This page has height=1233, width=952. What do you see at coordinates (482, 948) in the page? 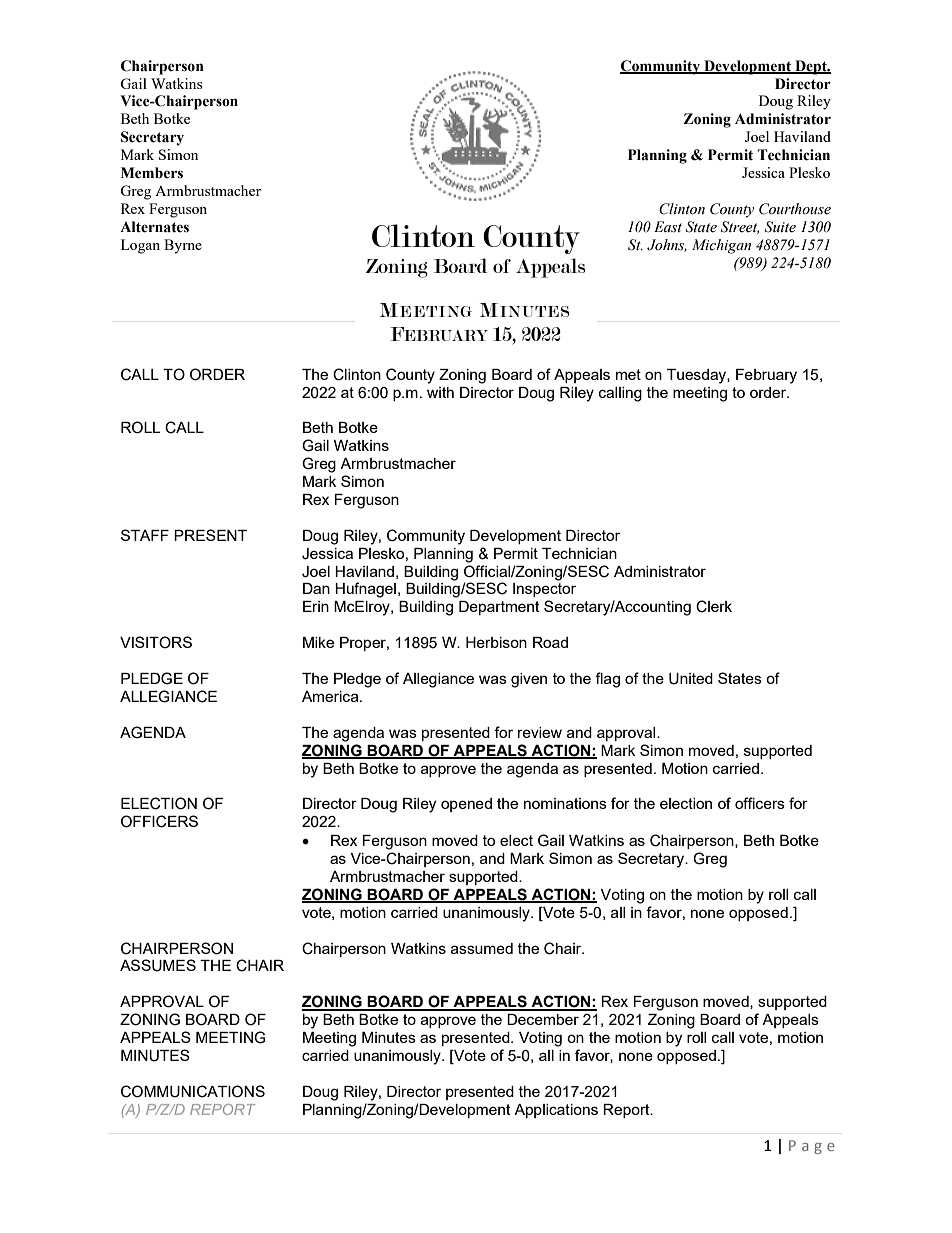
I see `assumed` at bounding box center [482, 948].
